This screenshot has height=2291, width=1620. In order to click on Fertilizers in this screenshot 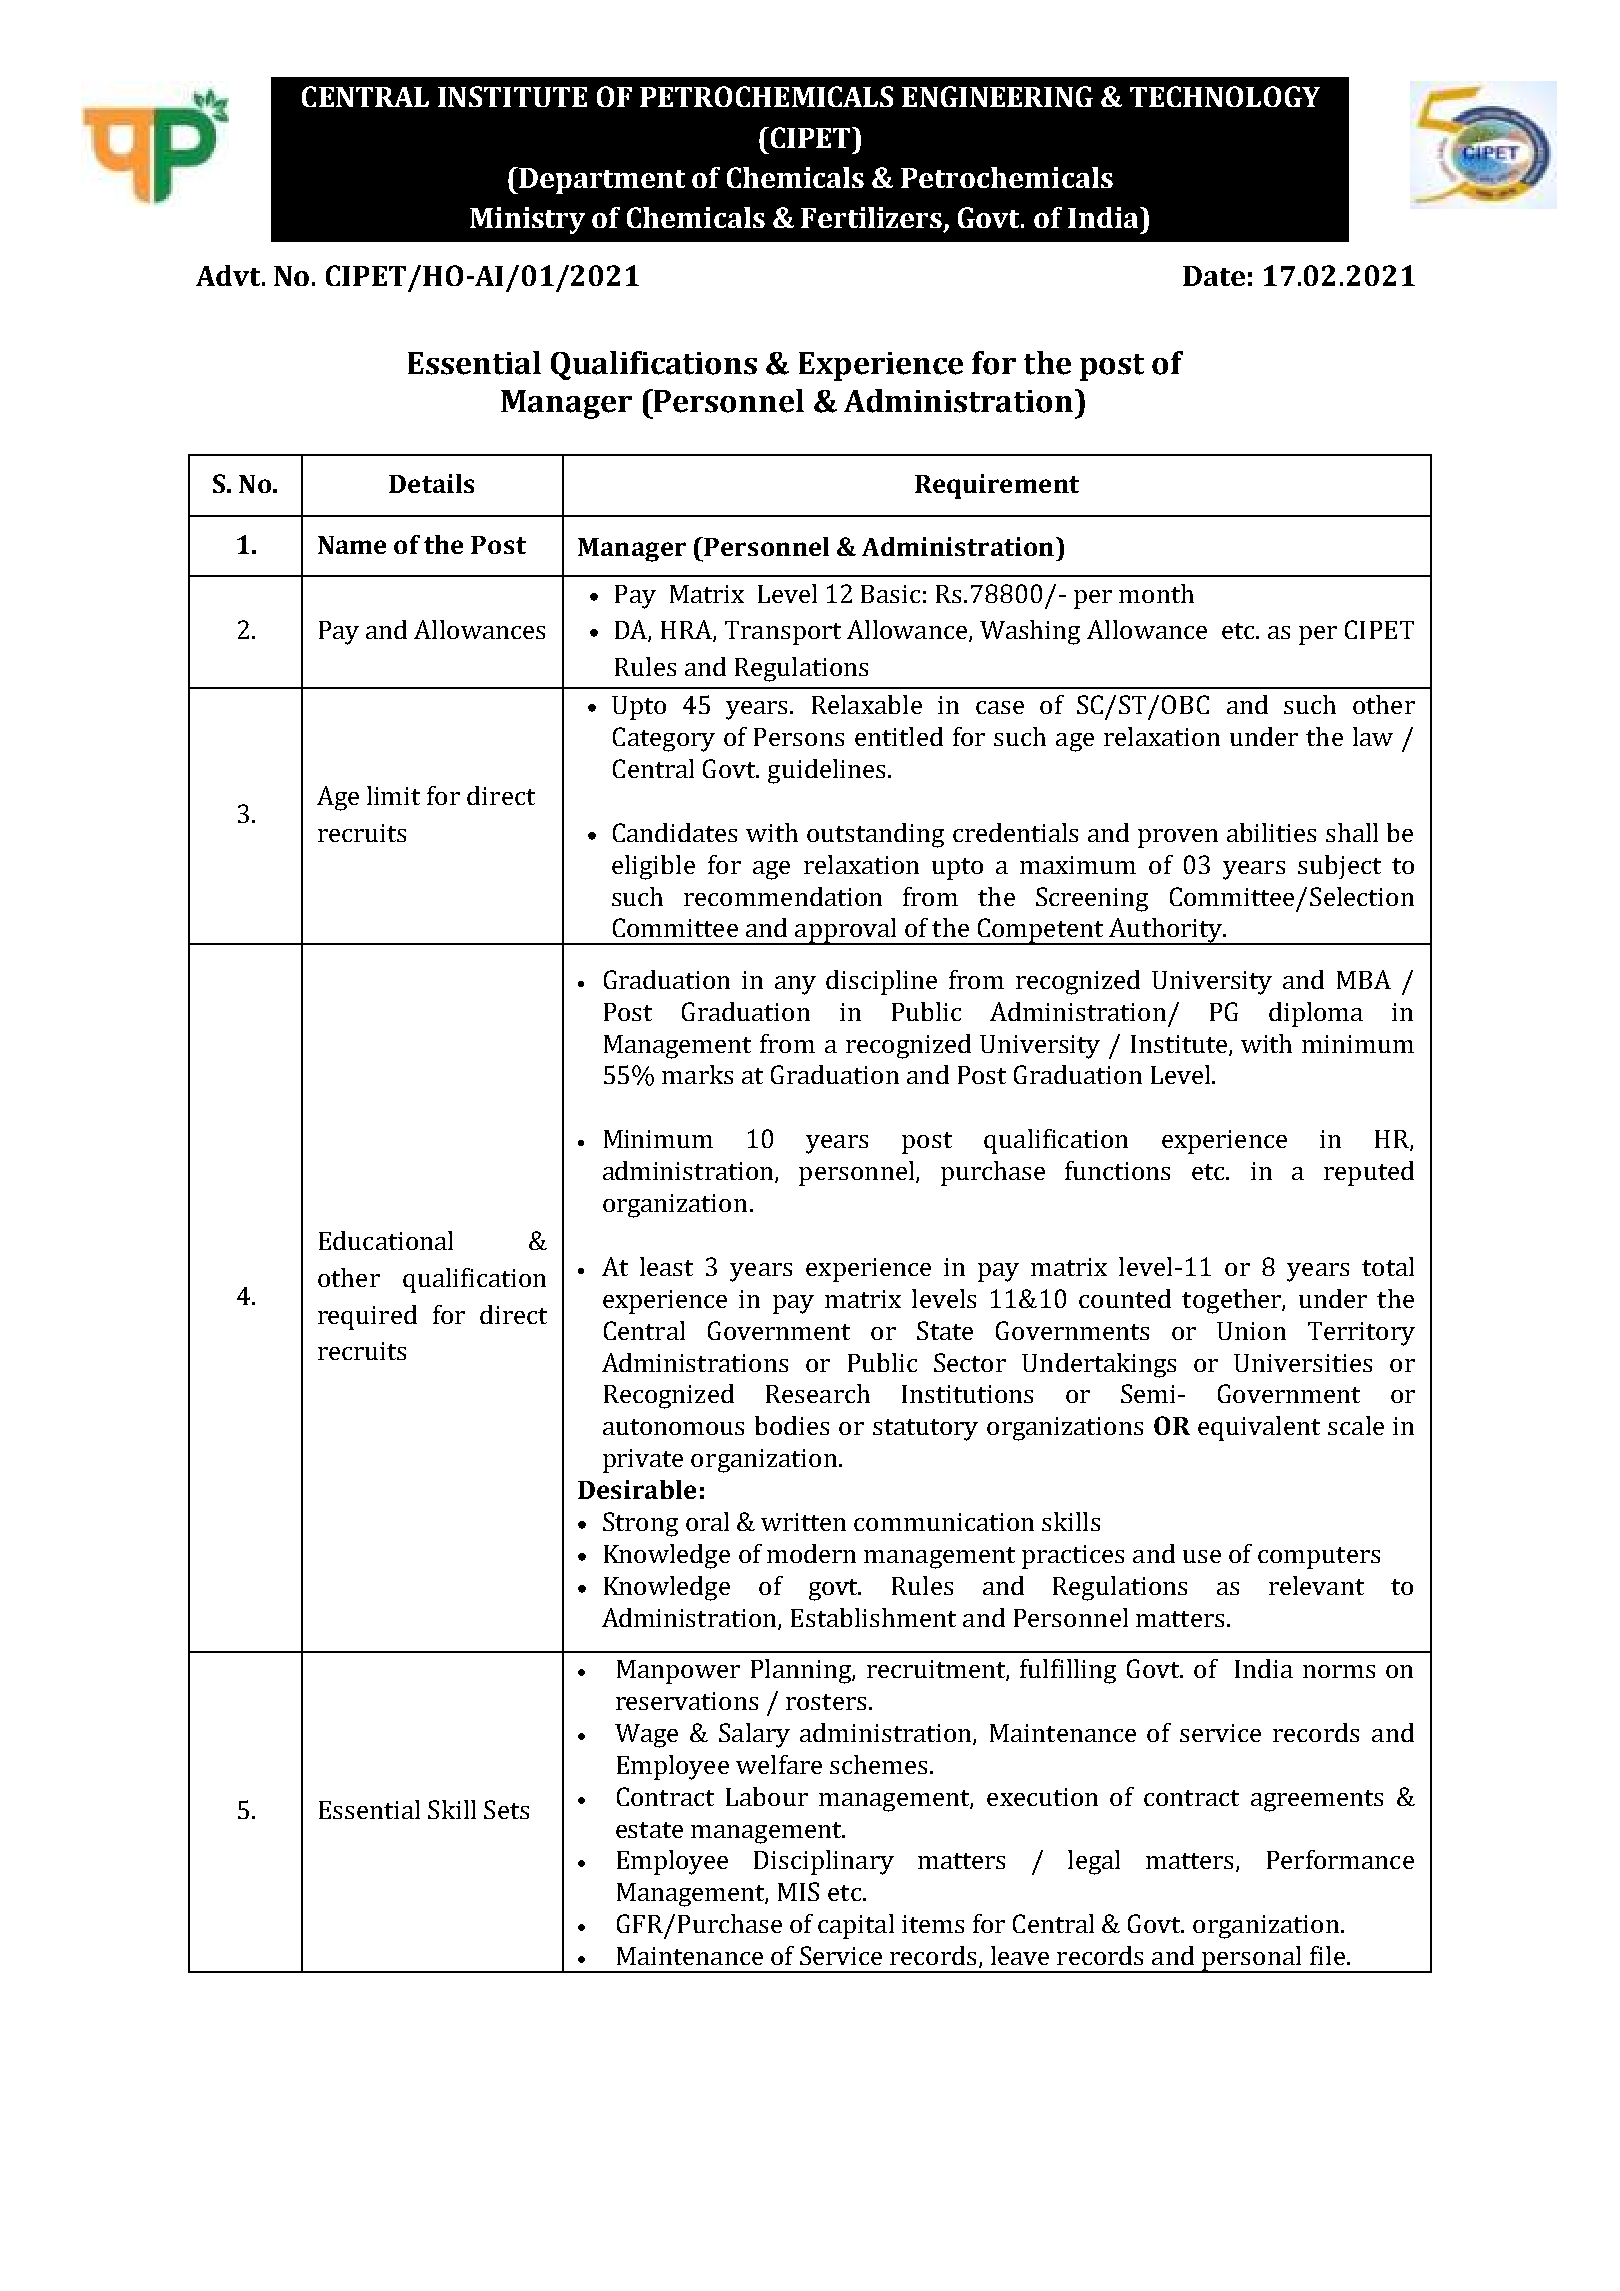, I will do `click(873, 219)`.
